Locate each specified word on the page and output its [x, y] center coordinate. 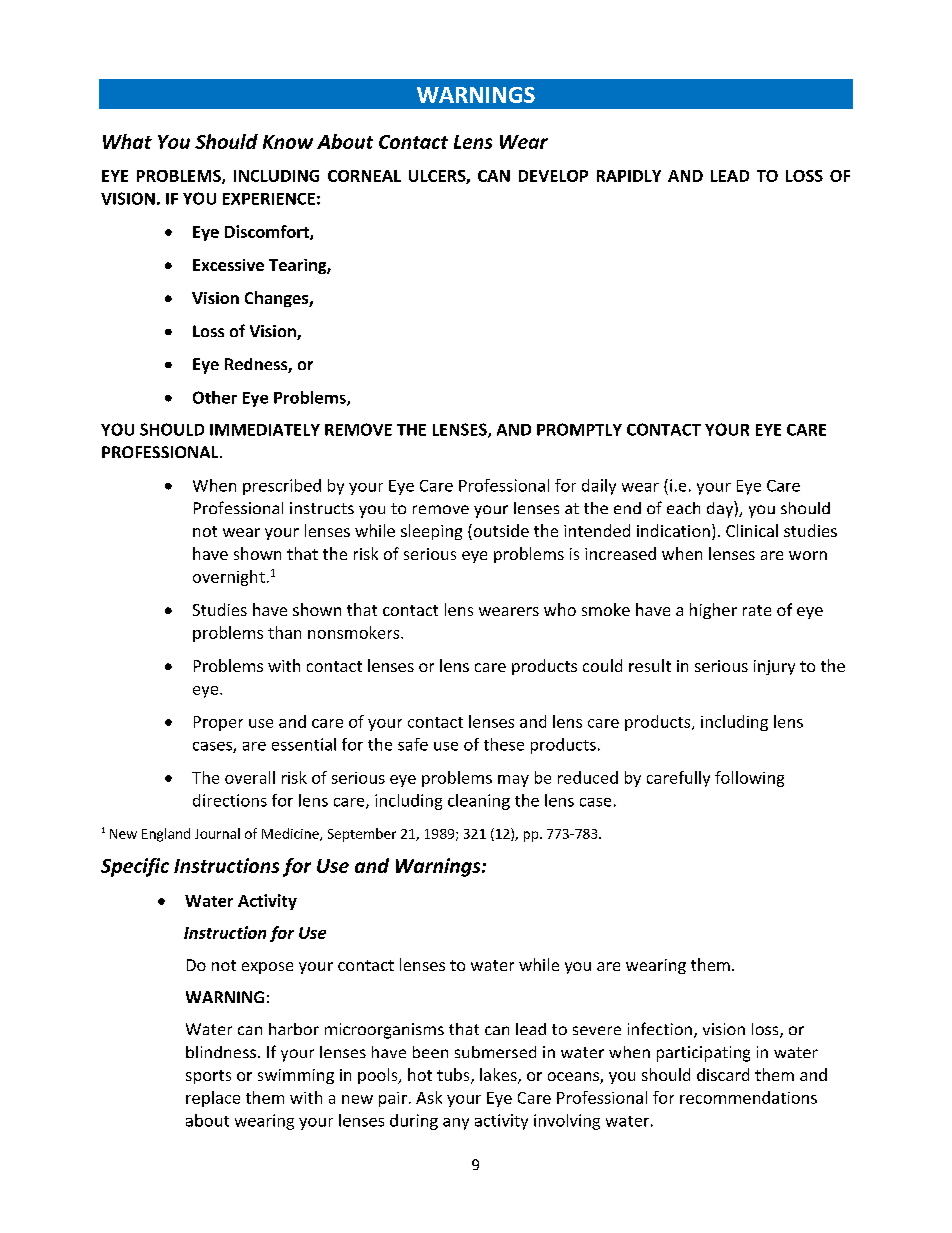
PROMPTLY [579, 429]
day [721, 509]
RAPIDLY [629, 176]
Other [215, 397]
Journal [217, 833]
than [284, 632]
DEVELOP [553, 176]
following [749, 779]
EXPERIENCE [269, 199]
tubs [454, 1076]
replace [213, 1099]
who [560, 609]
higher [713, 611]
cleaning [479, 802]
